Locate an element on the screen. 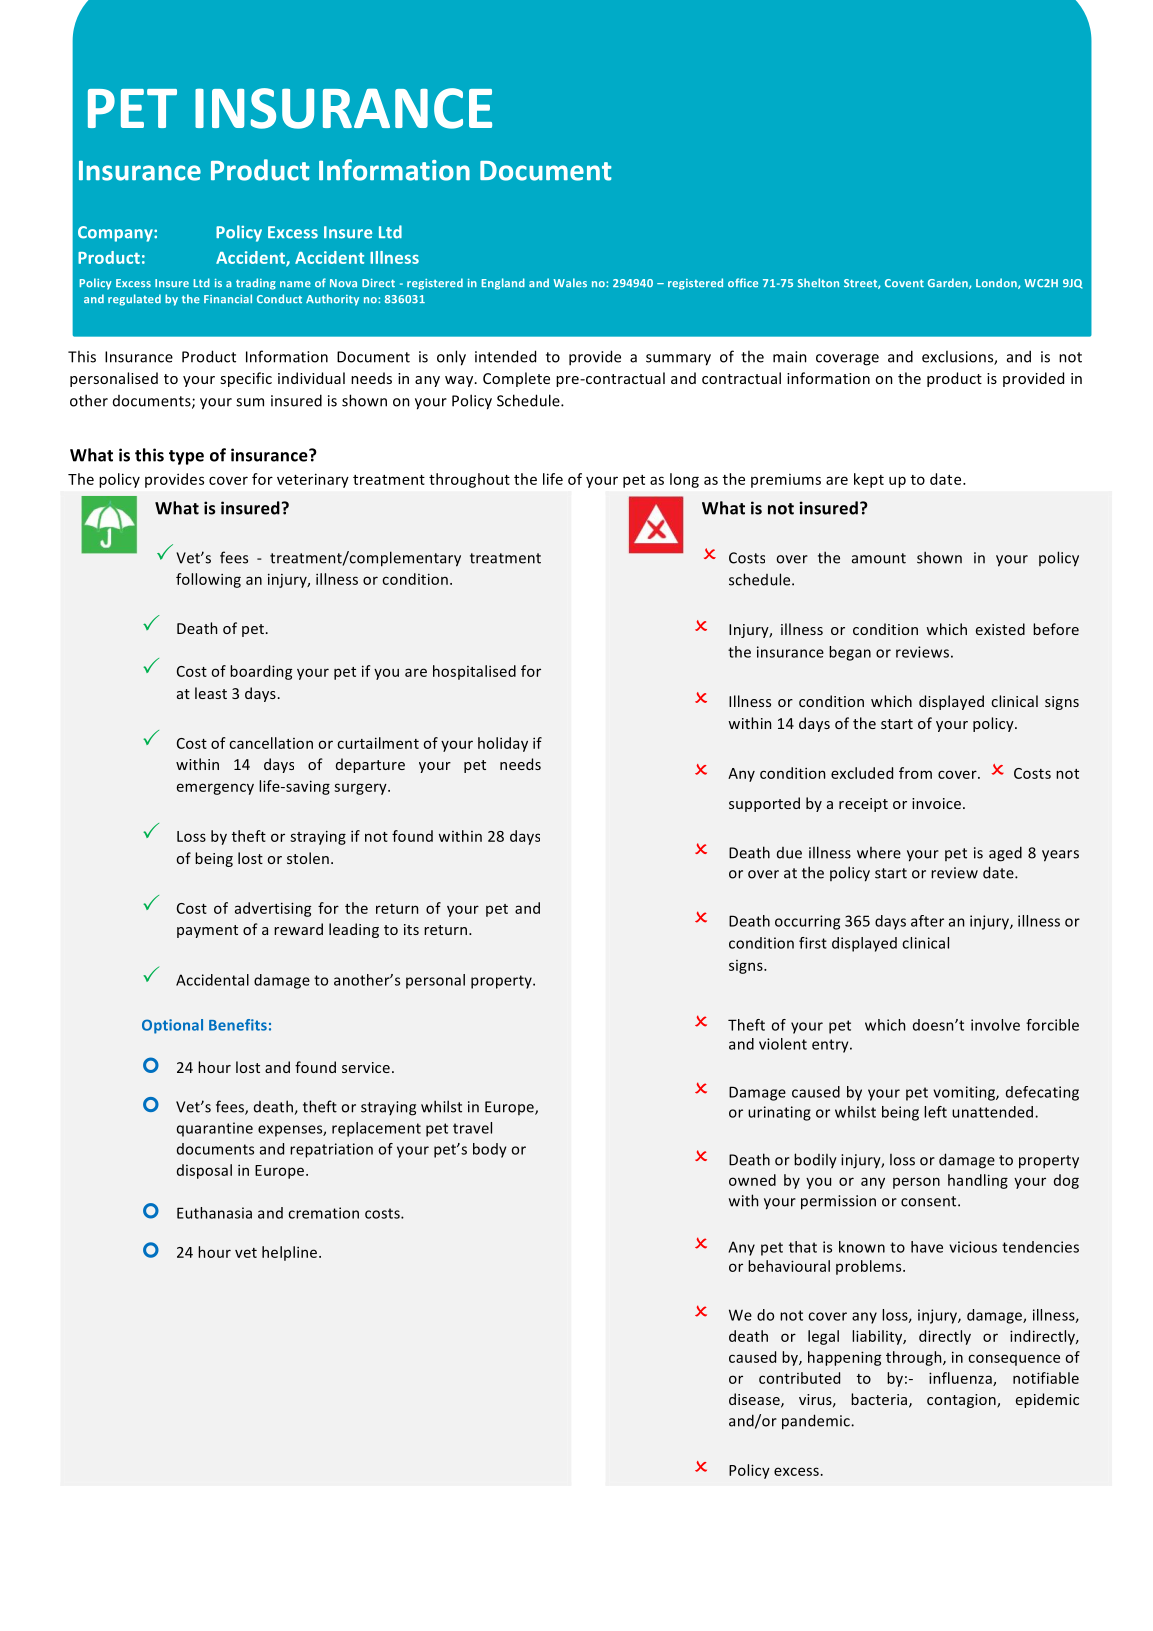  contributed is located at coordinates (799, 1378).
